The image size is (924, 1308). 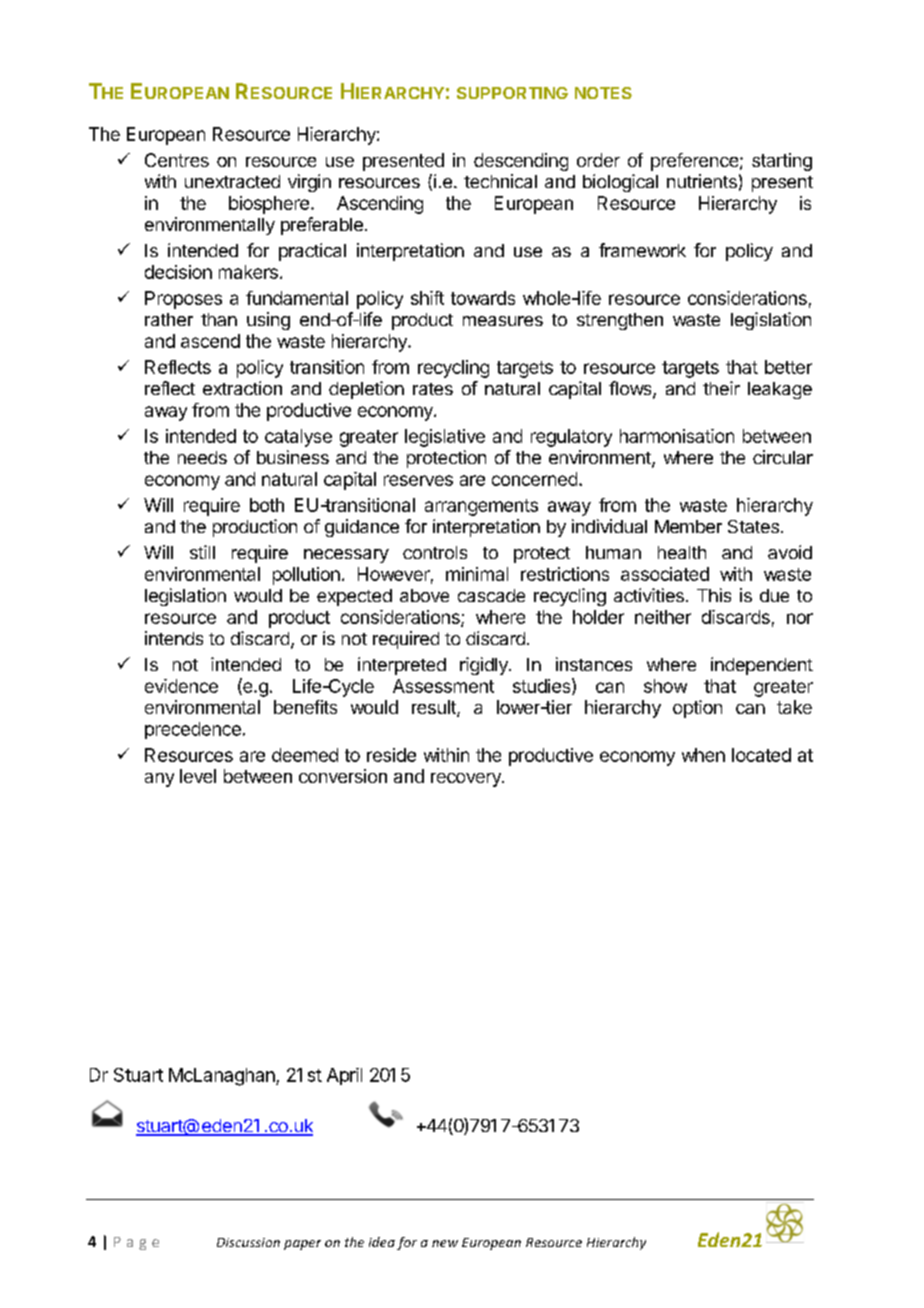 What do you see at coordinates (198, 776) in the page?
I see `level` at bounding box center [198, 776].
